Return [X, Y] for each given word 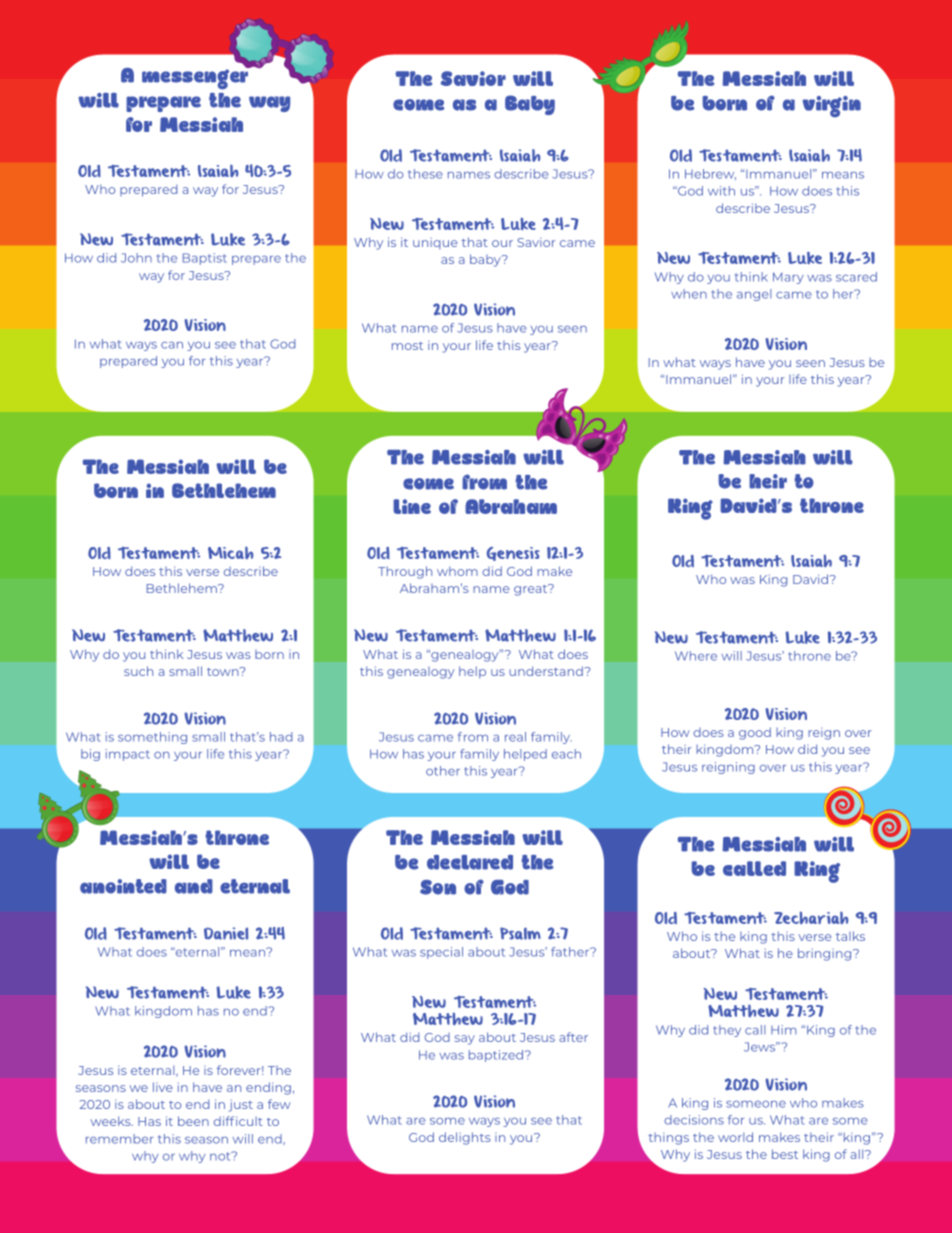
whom [457, 571]
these [425, 174]
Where [696, 656]
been [193, 1121]
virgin [831, 106]
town [224, 671]
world [735, 1137]
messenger [196, 78]
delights [465, 1138]
